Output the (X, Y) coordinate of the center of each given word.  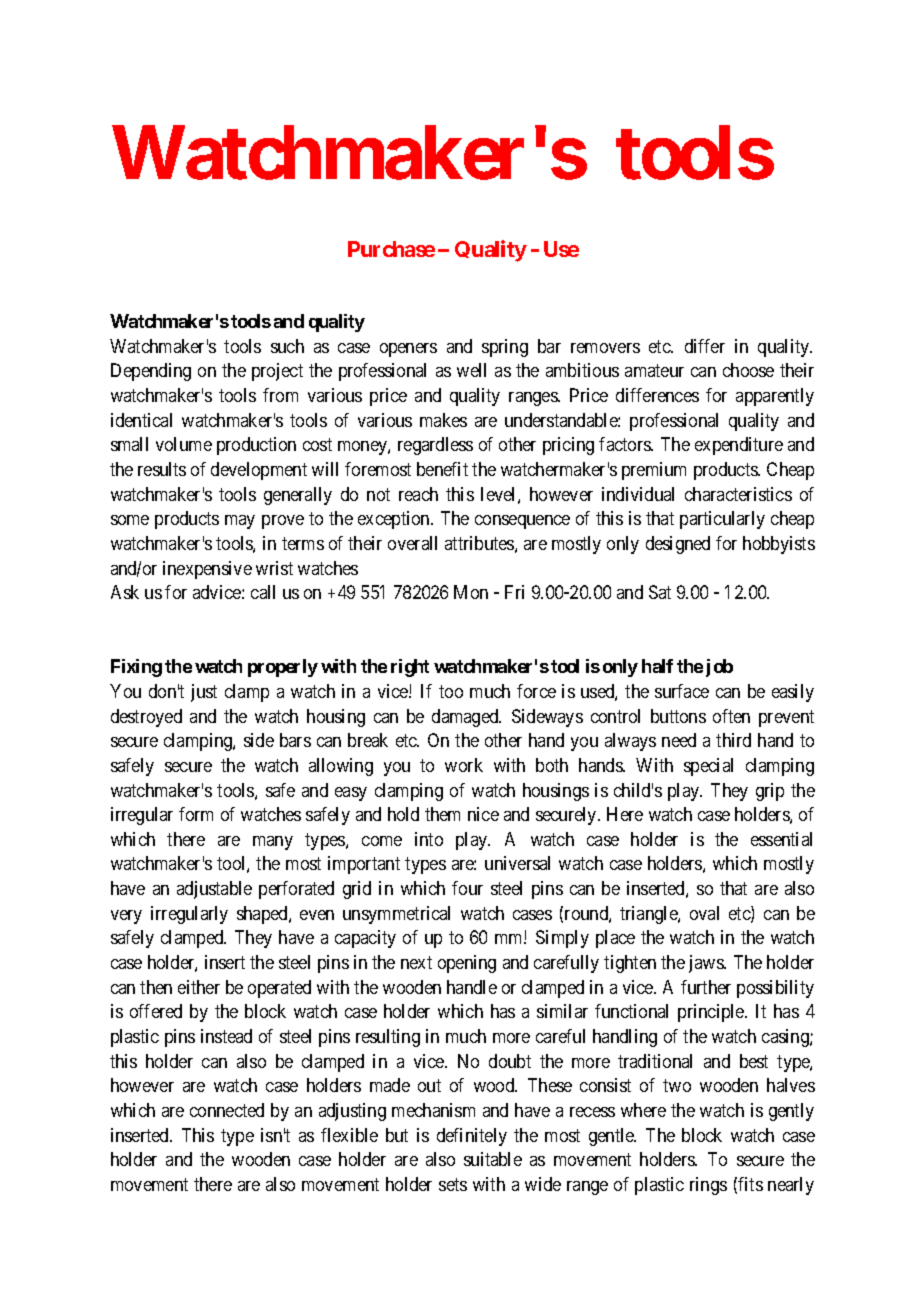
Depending (151, 372)
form (196, 814)
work (464, 765)
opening (467, 964)
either (199, 987)
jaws (707, 964)
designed (678, 545)
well (471, 370)
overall (412, 543)
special (708, 767)
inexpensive (207, 570)
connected (227, 1110)
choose (748, 370)
